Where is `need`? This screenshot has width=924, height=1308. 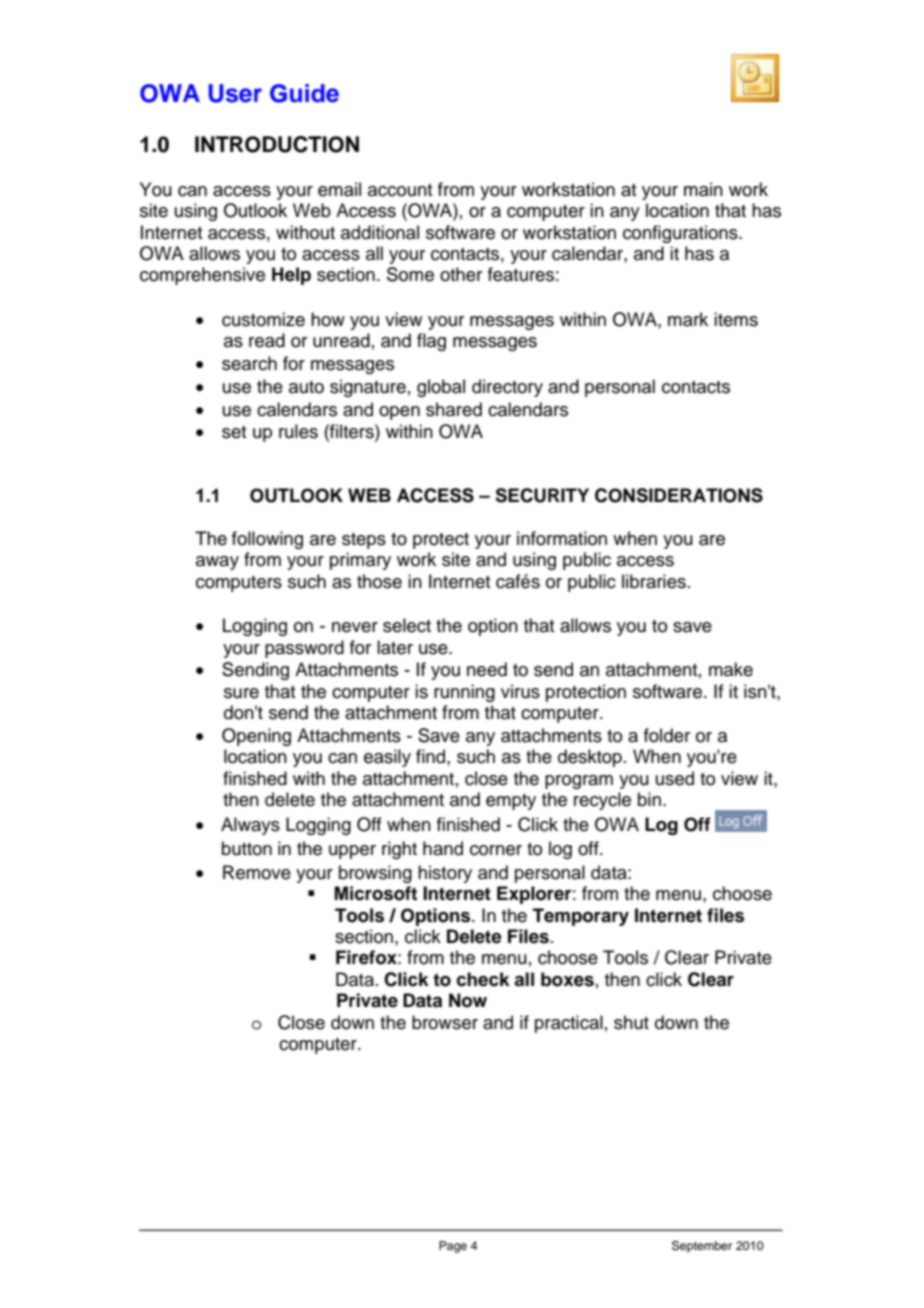 need is located at coordinates (487, 669).
